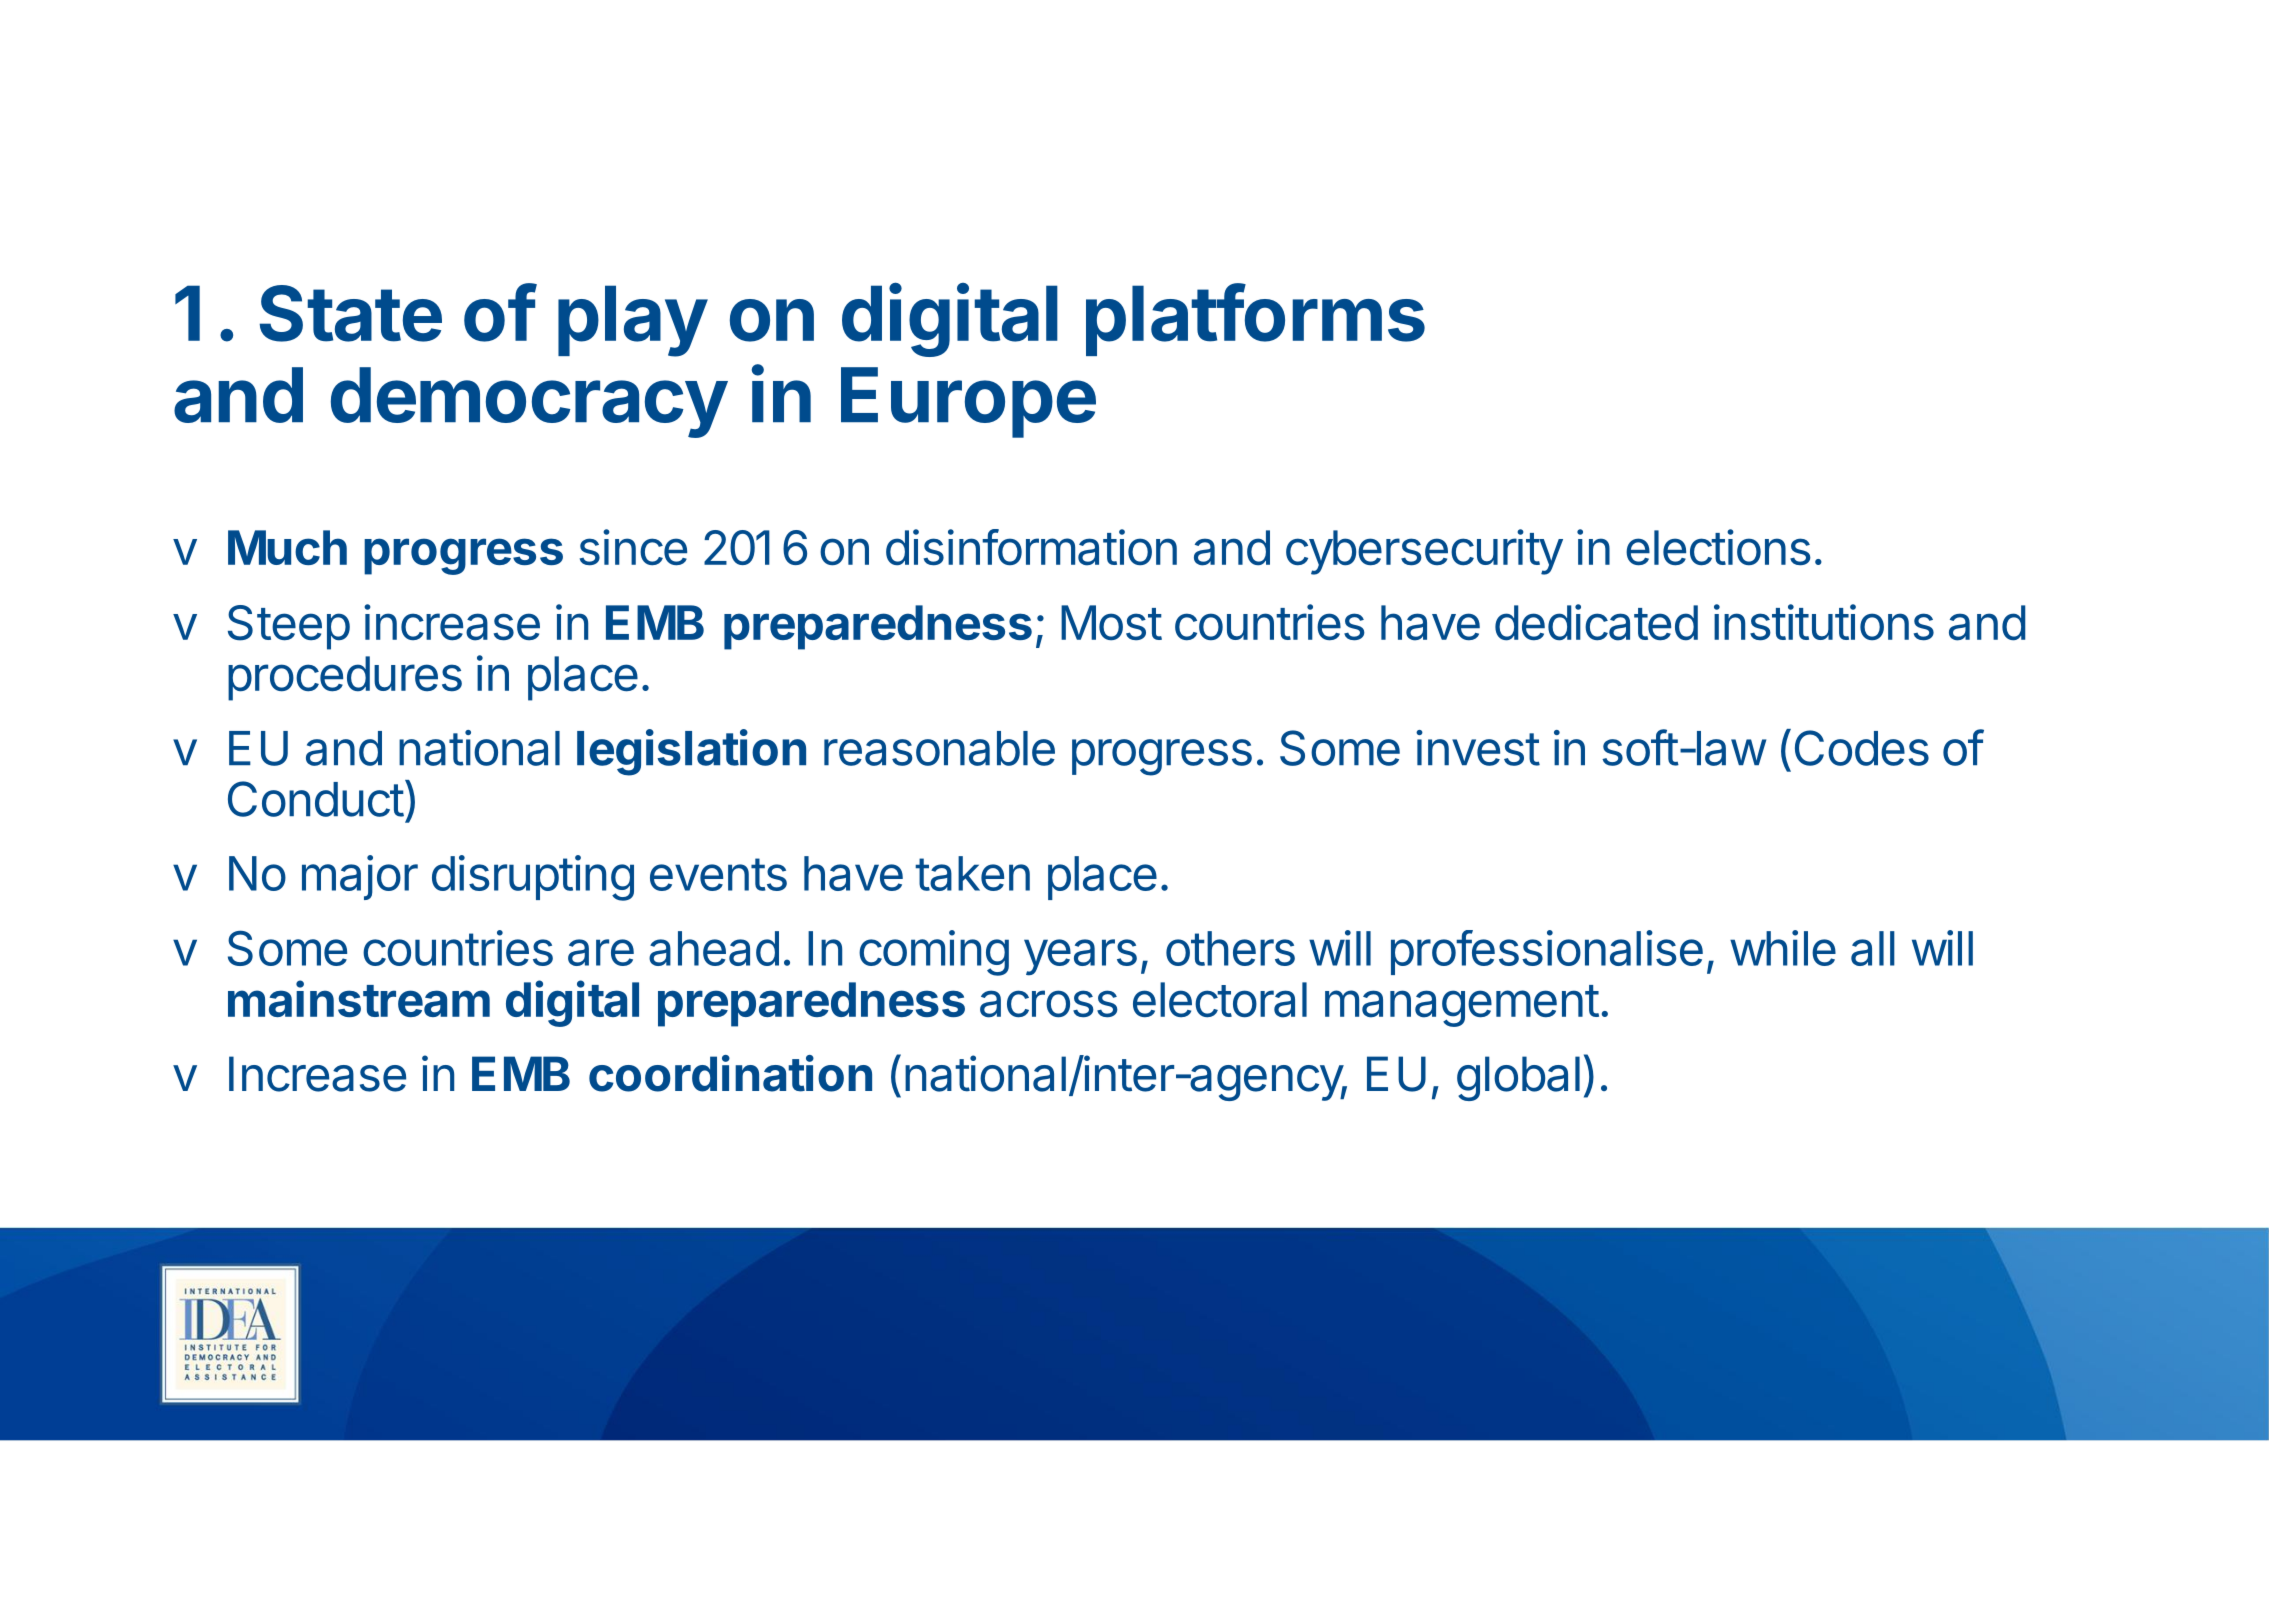 The height and width of the image is (1604, 2269). I want to click on global, so click(1518, 1078).
